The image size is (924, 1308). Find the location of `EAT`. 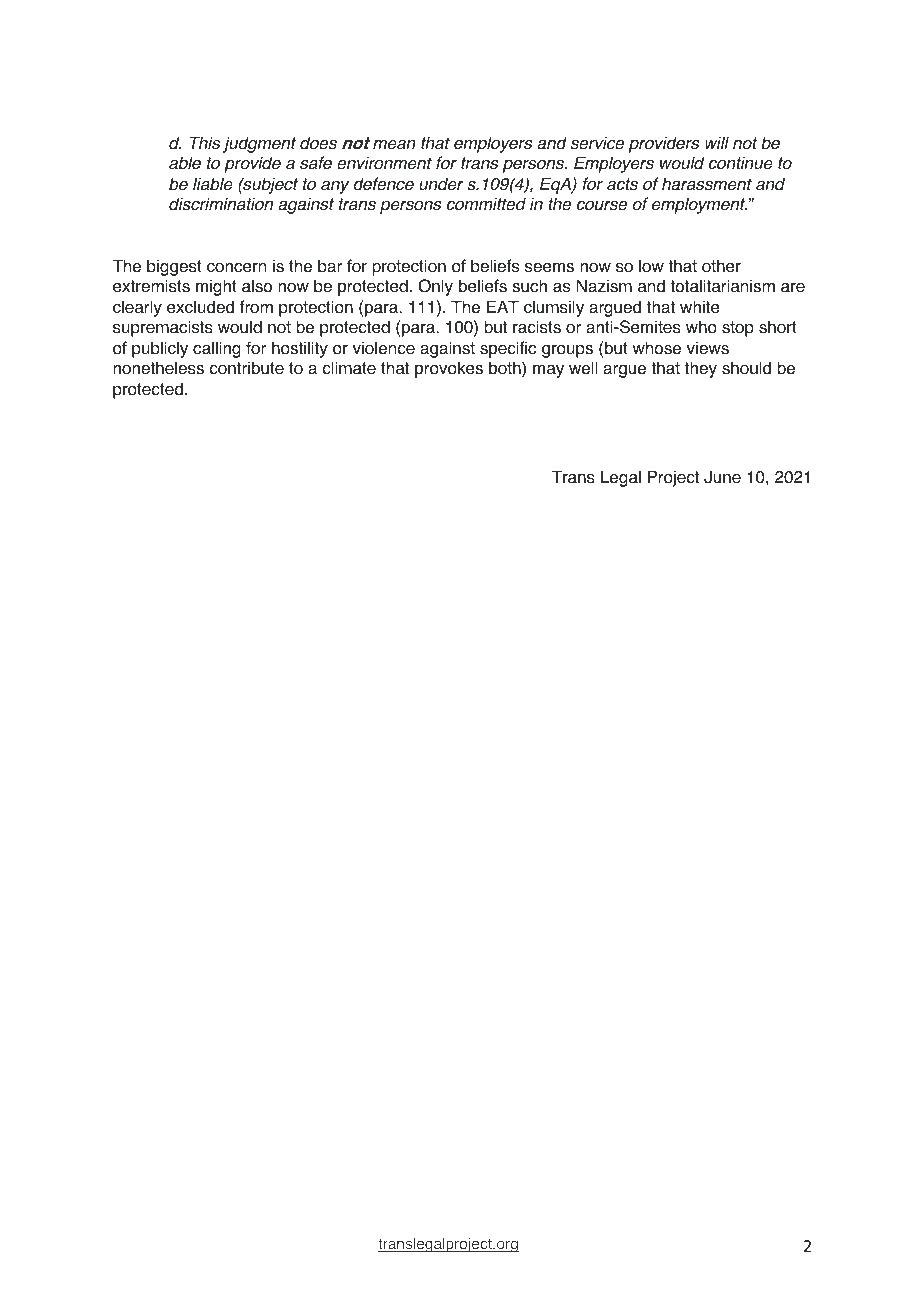

EAT is located at coordinates (503, 306).
